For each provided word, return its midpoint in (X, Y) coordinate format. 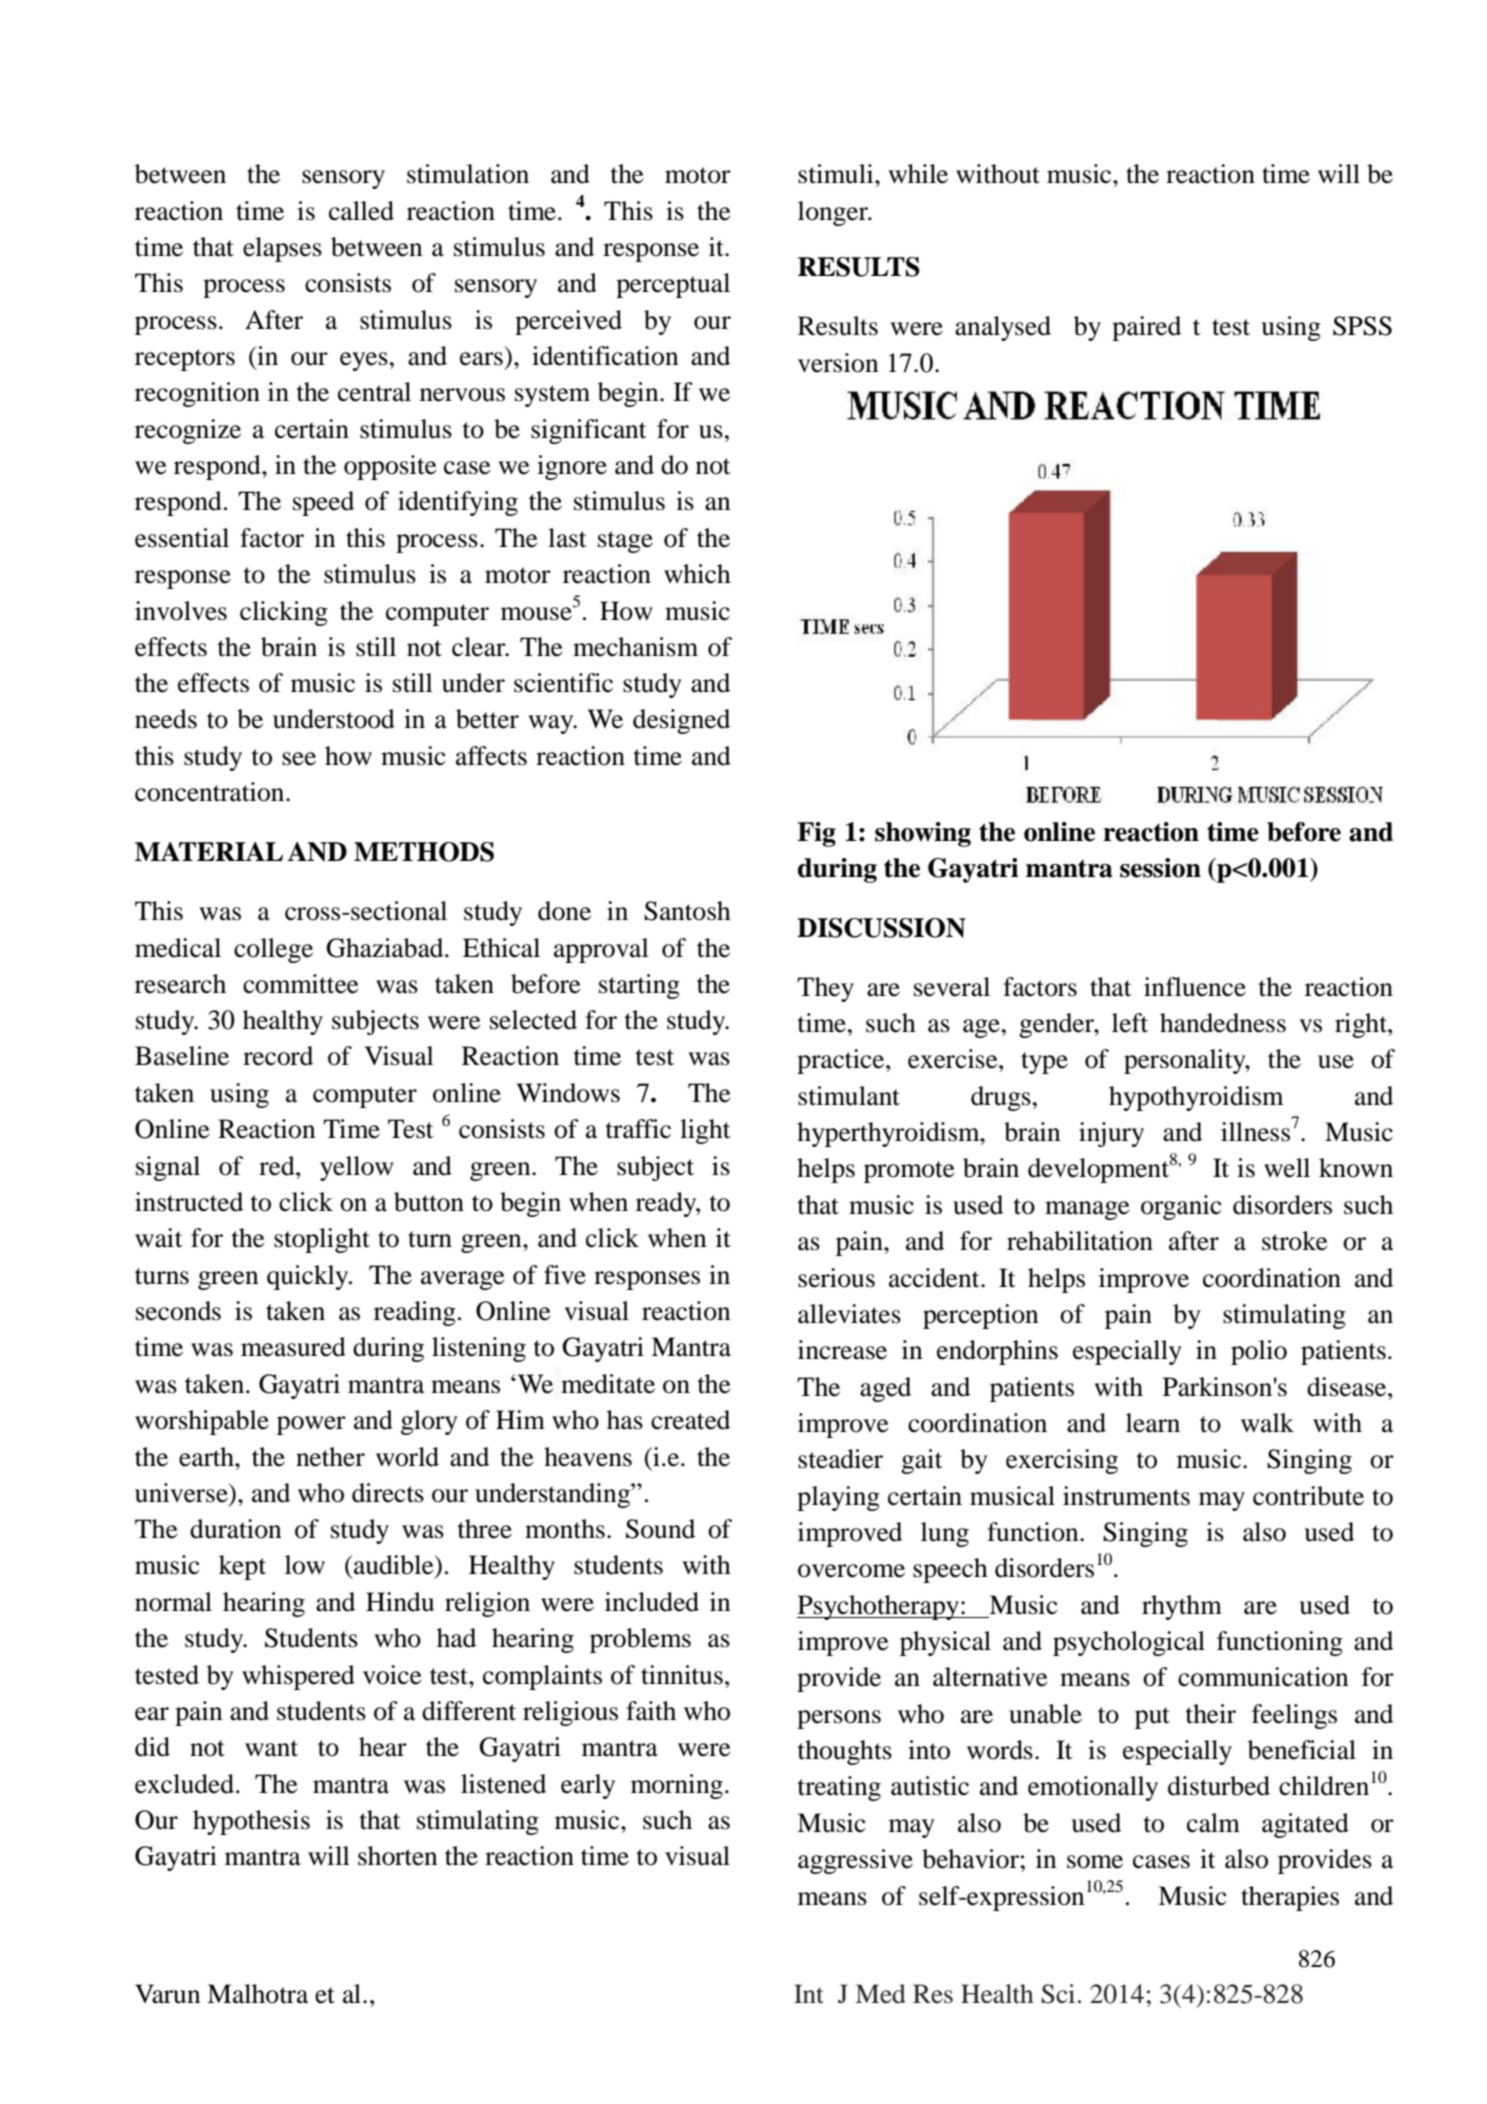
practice (842, 1061)
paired (1146, 328)
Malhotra (257, 1994)
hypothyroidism (1196, 1098)
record (278, 1056)
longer (834, 213)
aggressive (855, 1861)
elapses (282, 249)
